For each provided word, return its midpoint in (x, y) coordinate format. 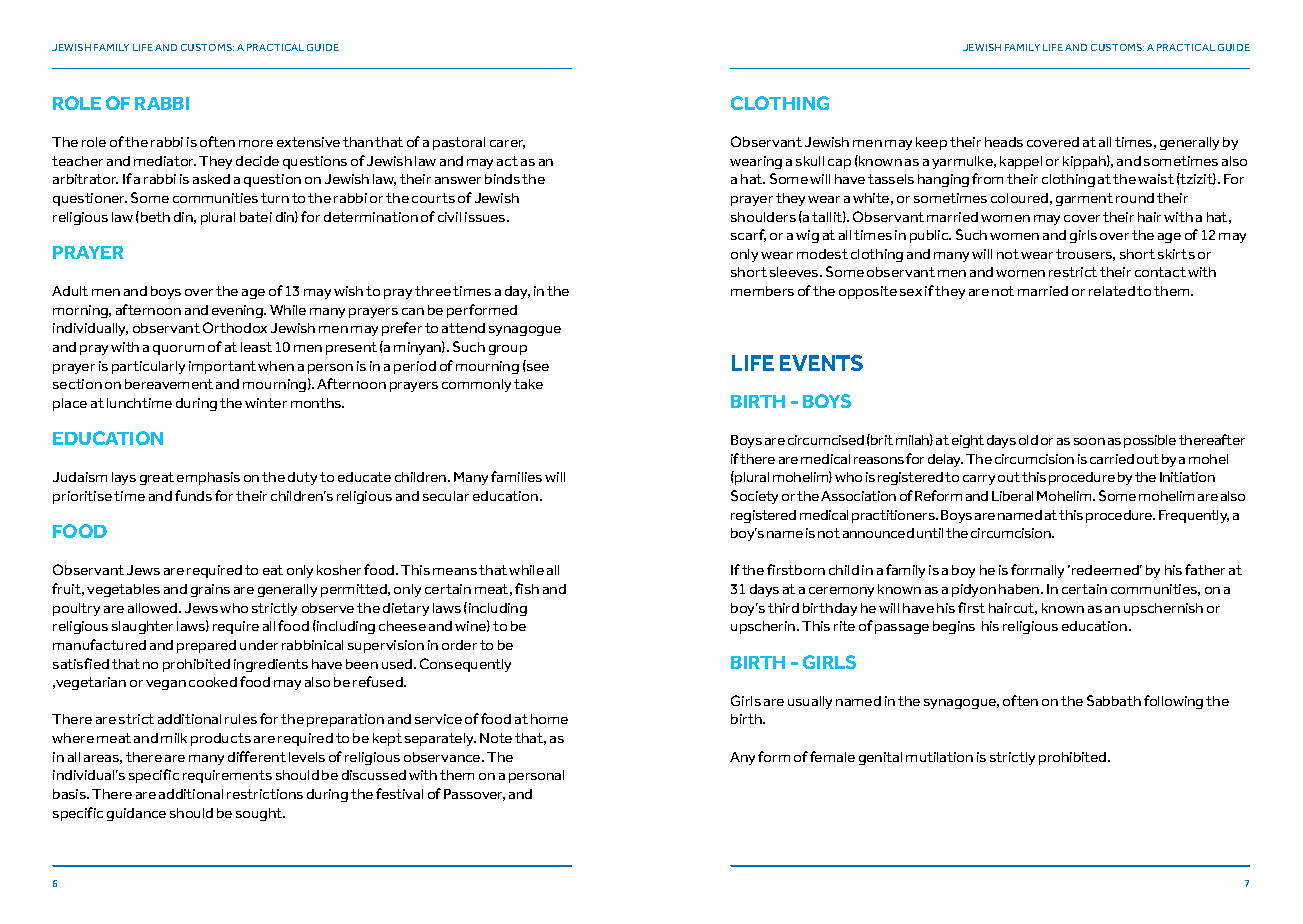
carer (507, 144)
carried (1112, 459)
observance (443, 757)
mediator (165, 161)
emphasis (208, 478)
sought (260, 814)
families (516, 476)
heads (1004, 142)
